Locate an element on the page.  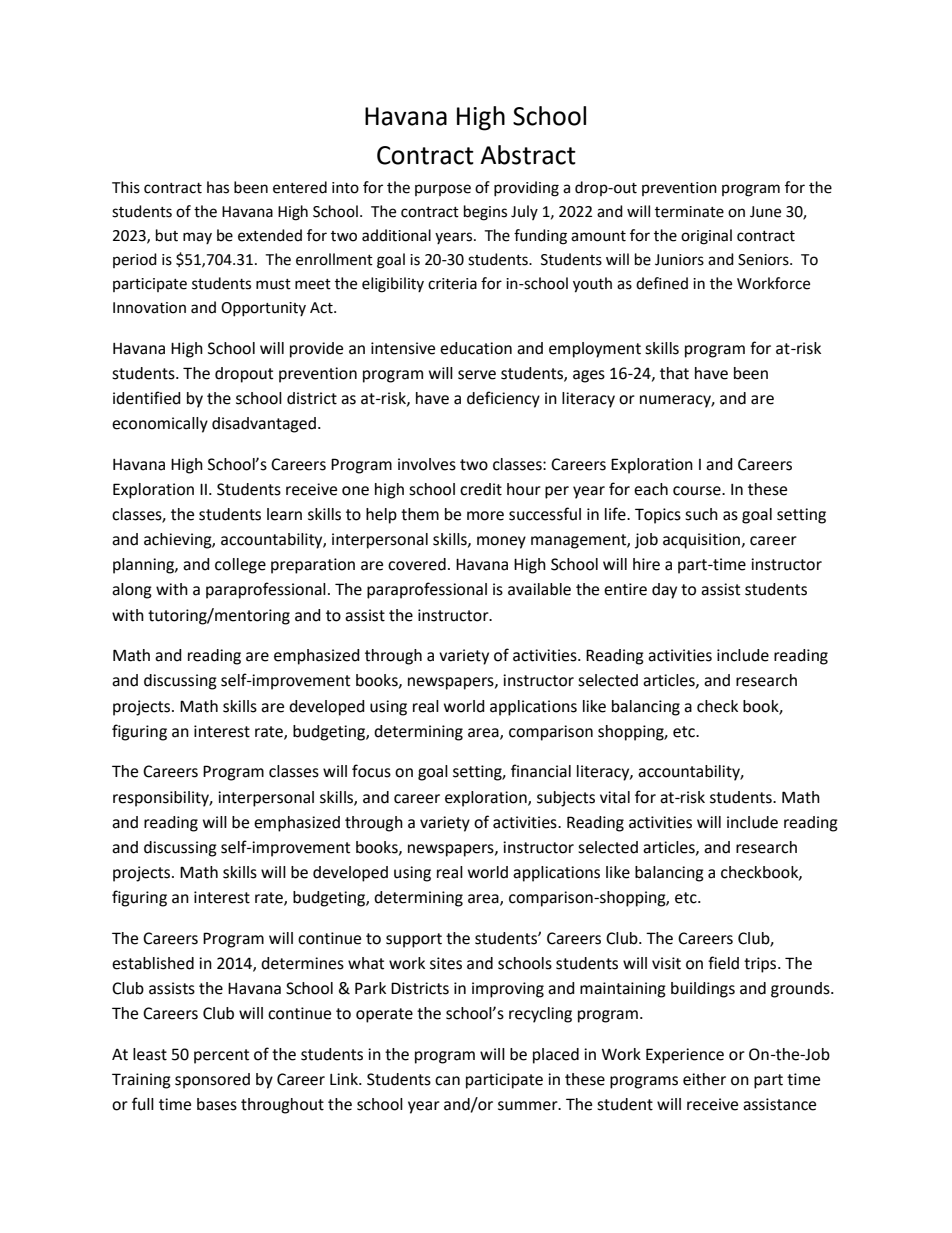
along is located at coordinates (132, 591).
